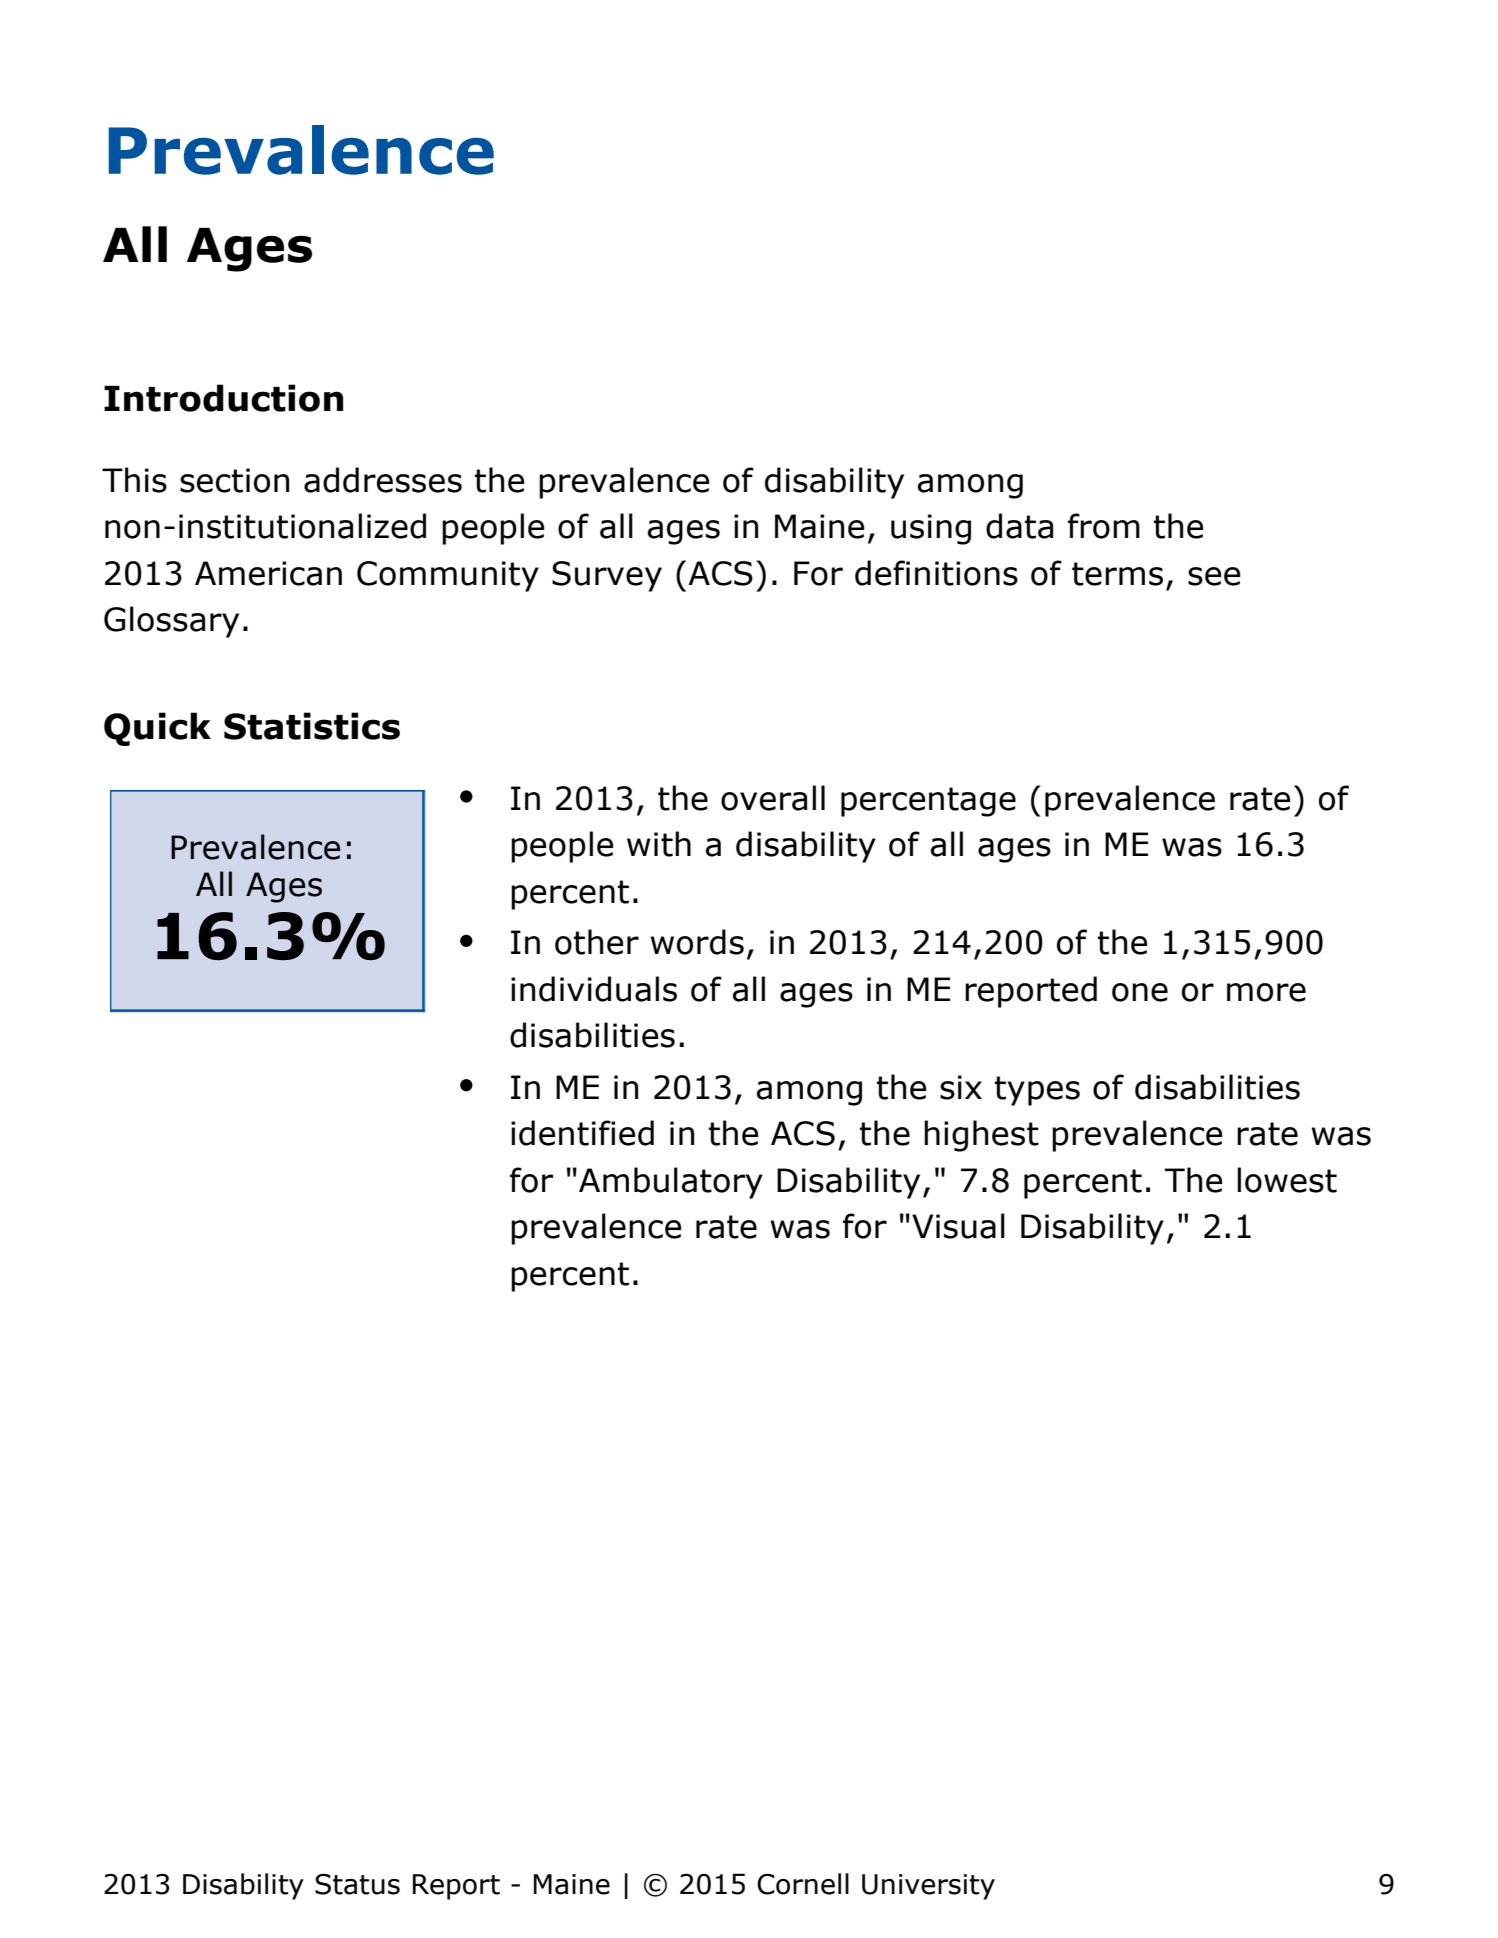 The height and width of the page is (1938, 1498). I want to click on Survey, so click(607, 576).
